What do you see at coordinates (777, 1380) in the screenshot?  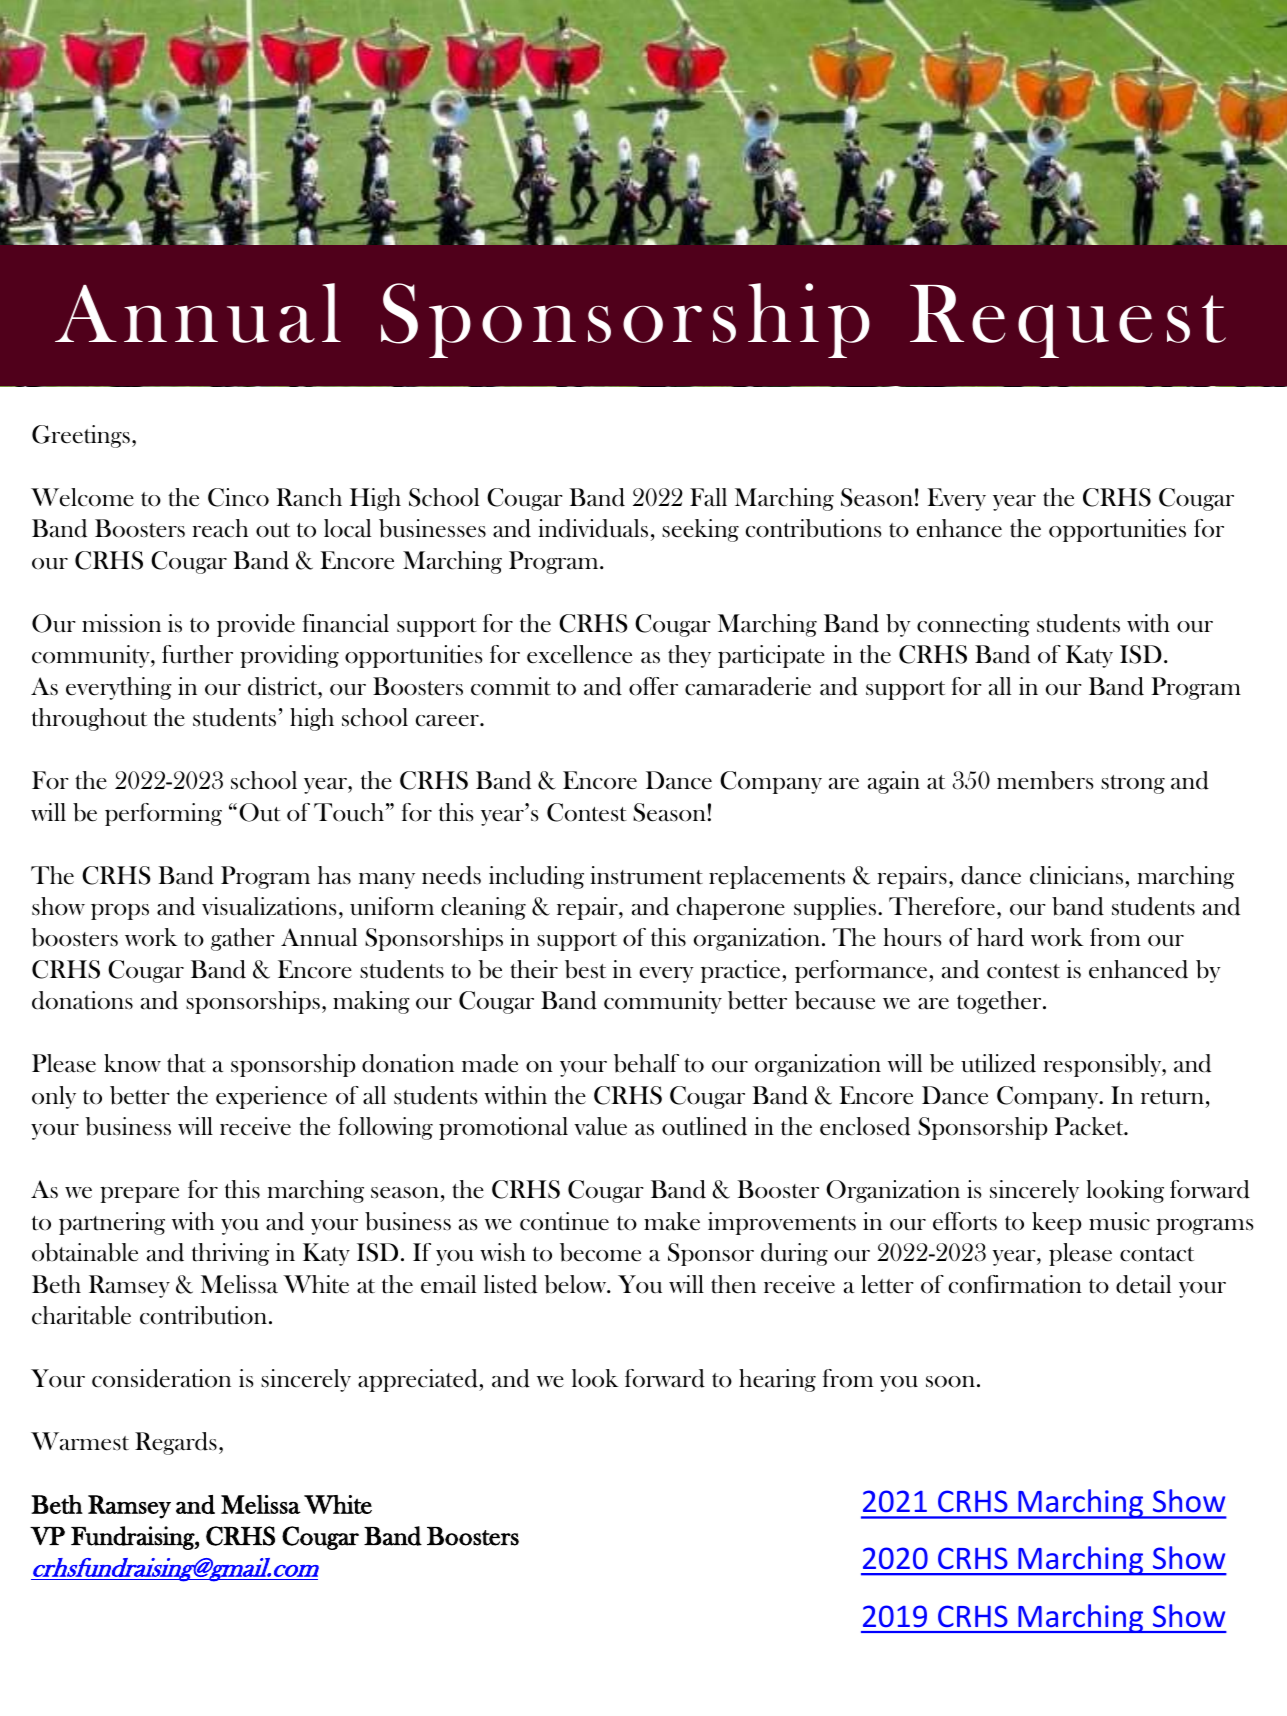 I see `hearing` at bounding box center [777, 1380].
